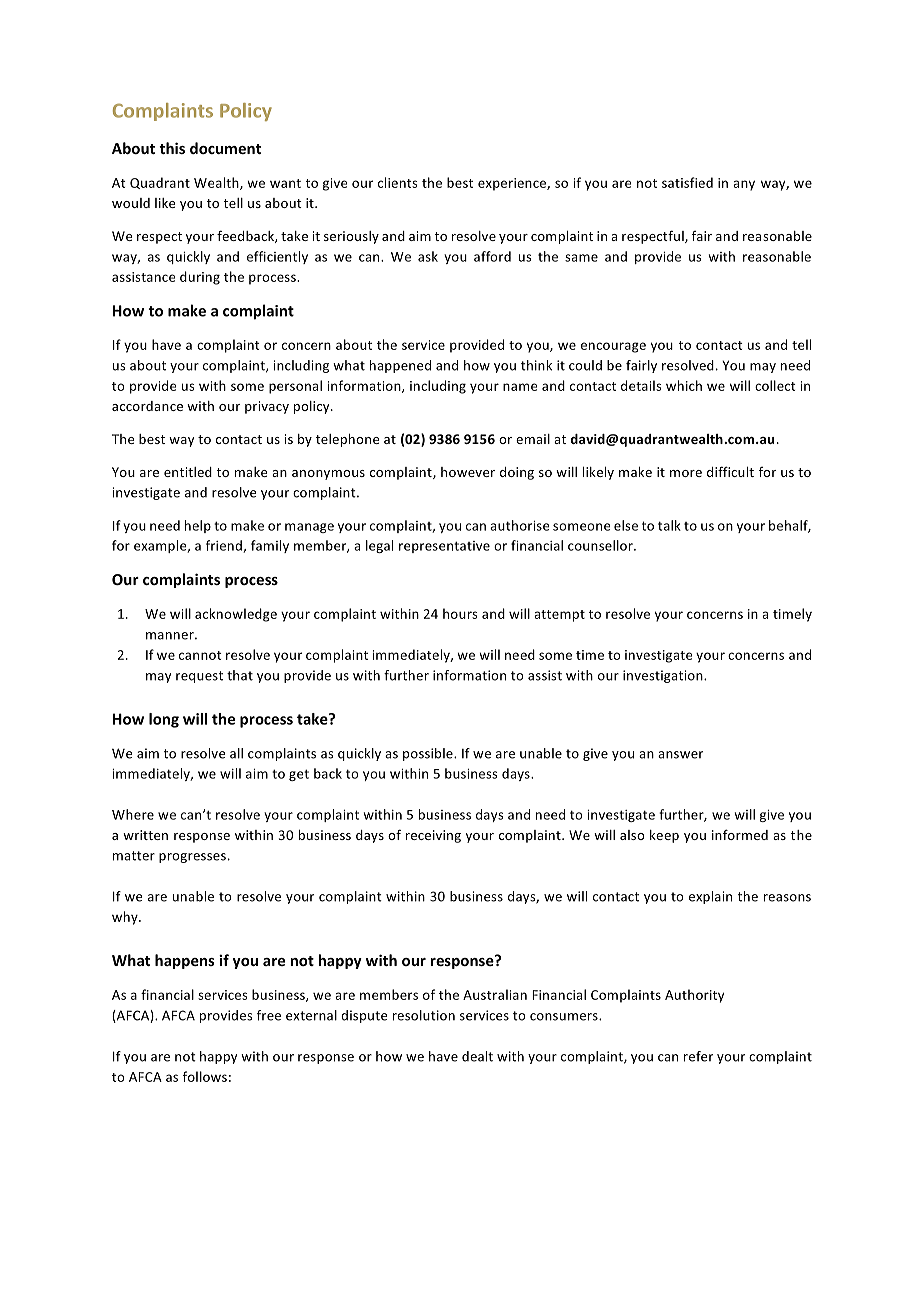 The height and width of the screenshot is (1308, 924). I want to click on investigation, so click(664, 676).
